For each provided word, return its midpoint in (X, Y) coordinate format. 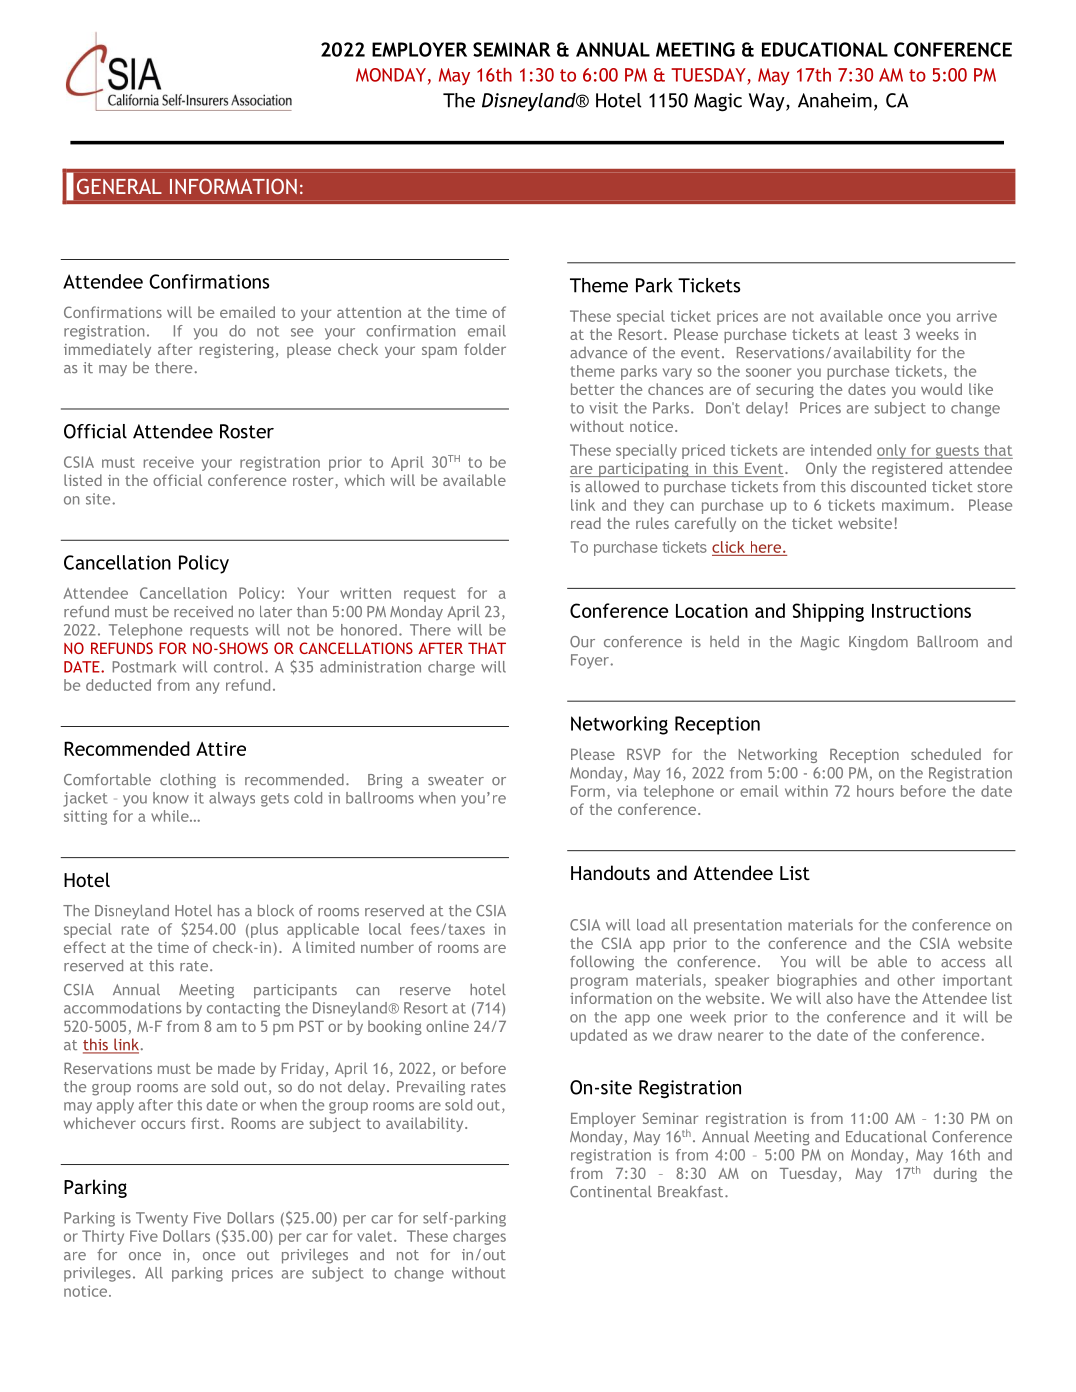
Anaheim (835, 100)
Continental (611, 1191)
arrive (977, 316)
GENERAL (119, 186)
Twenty (162, 1219)
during (955, 1174)
